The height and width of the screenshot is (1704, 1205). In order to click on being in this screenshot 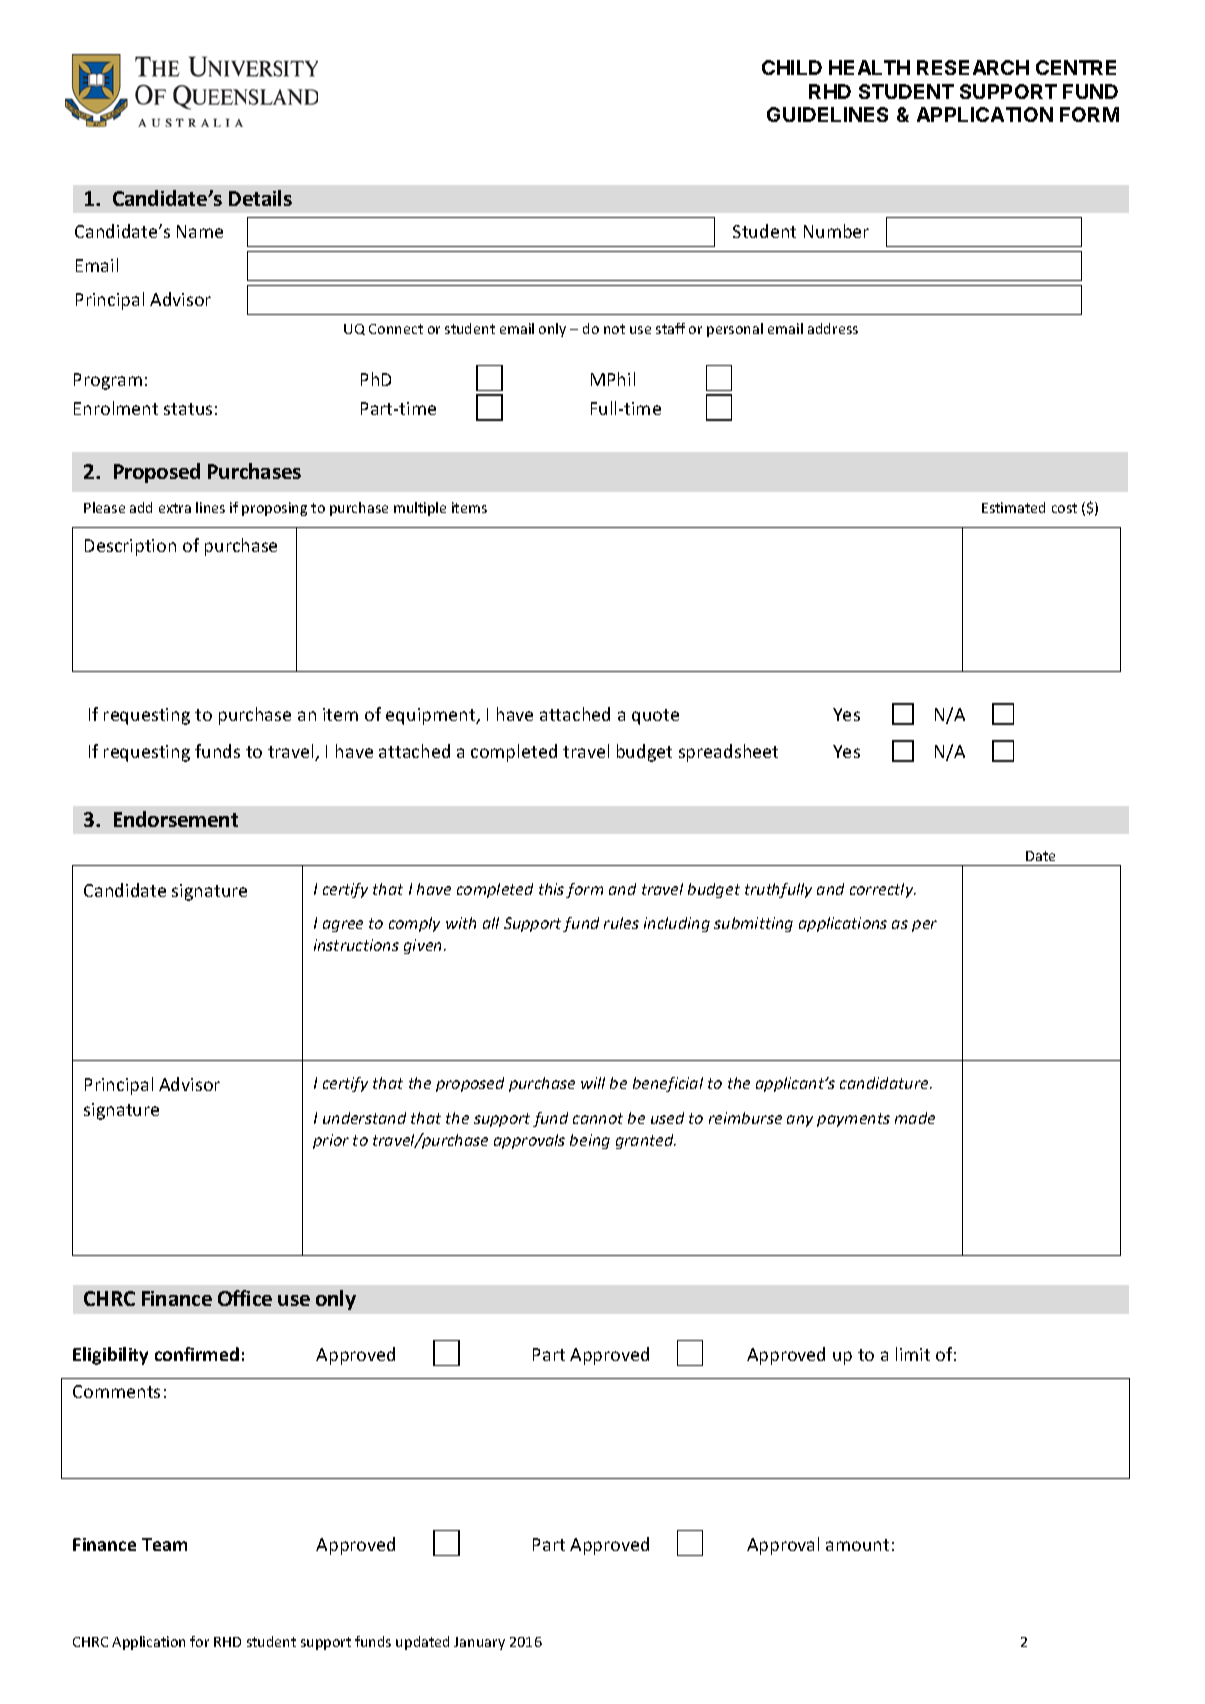, I will do `click(590, 1141)`.
